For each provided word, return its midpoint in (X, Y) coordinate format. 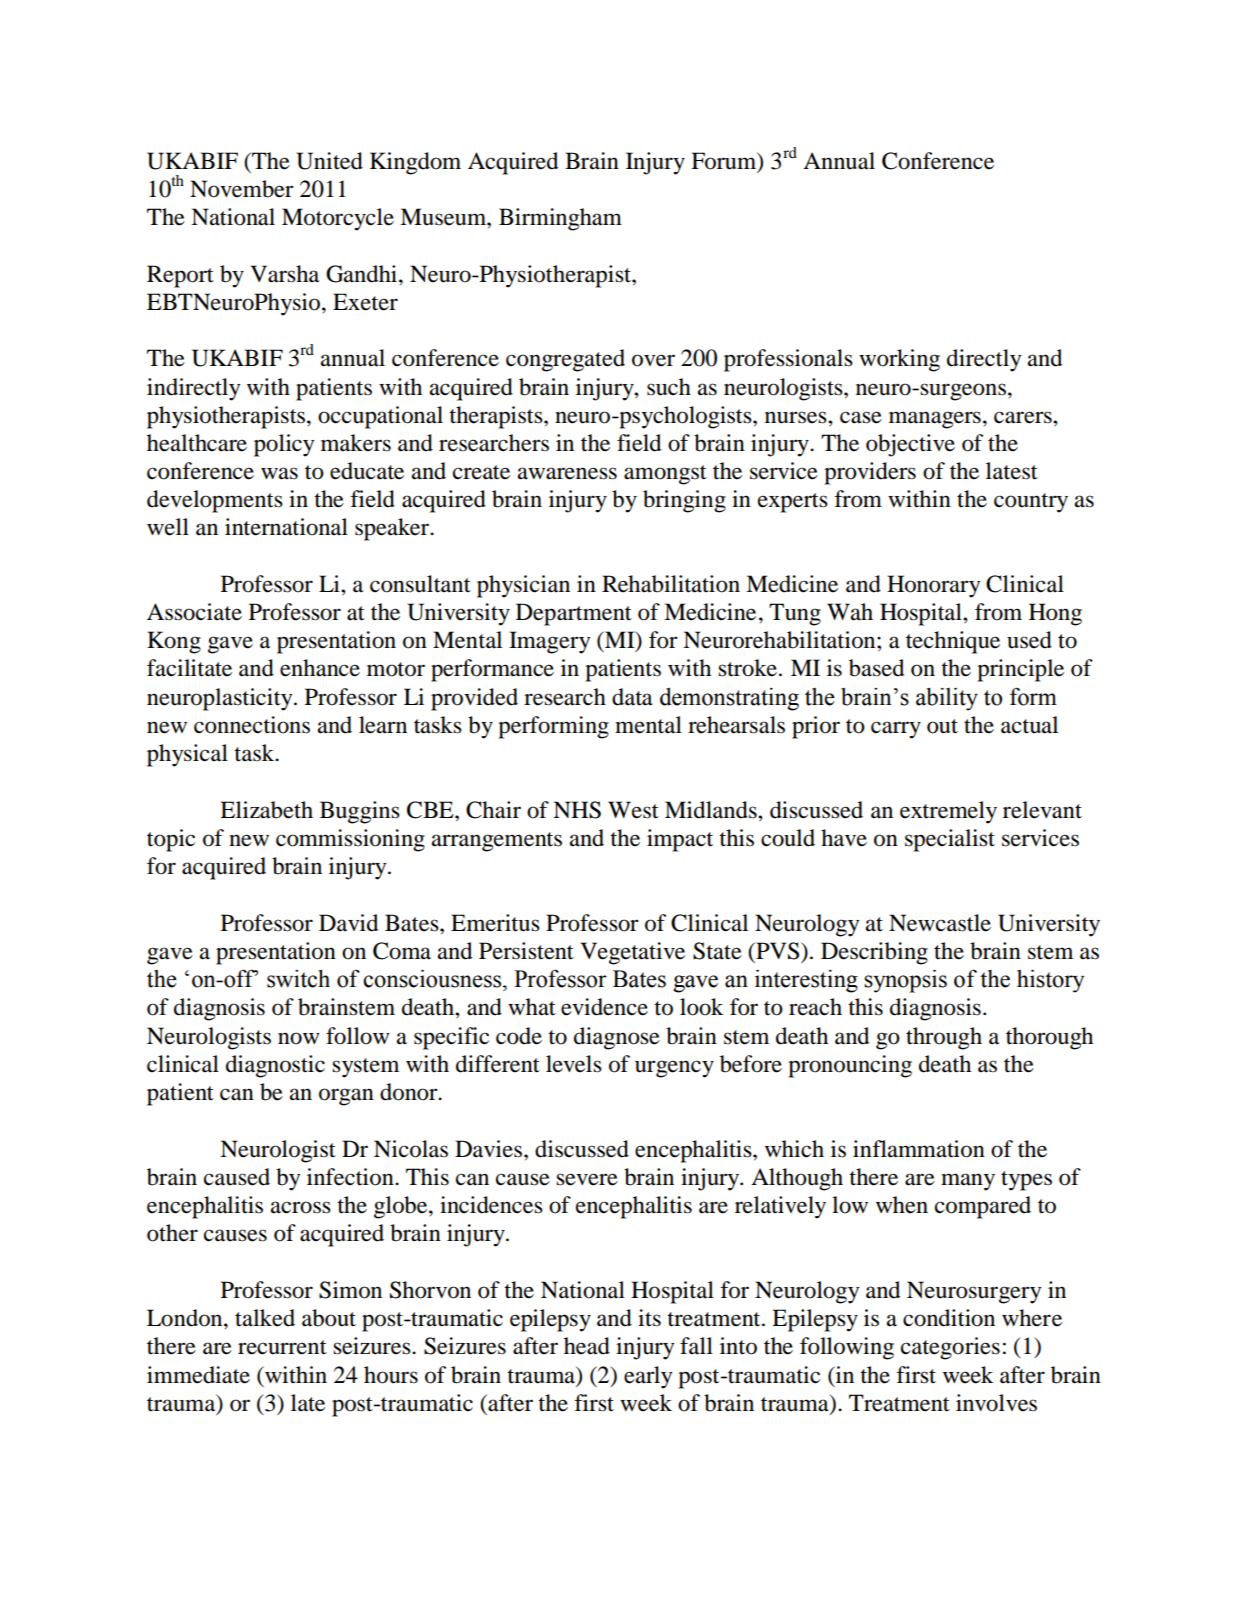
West (633, 810)
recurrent (282, 1347)
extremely (948, 812)
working (899, 360)
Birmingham (560, 219)
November (242, 189)
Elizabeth (266, 810)
